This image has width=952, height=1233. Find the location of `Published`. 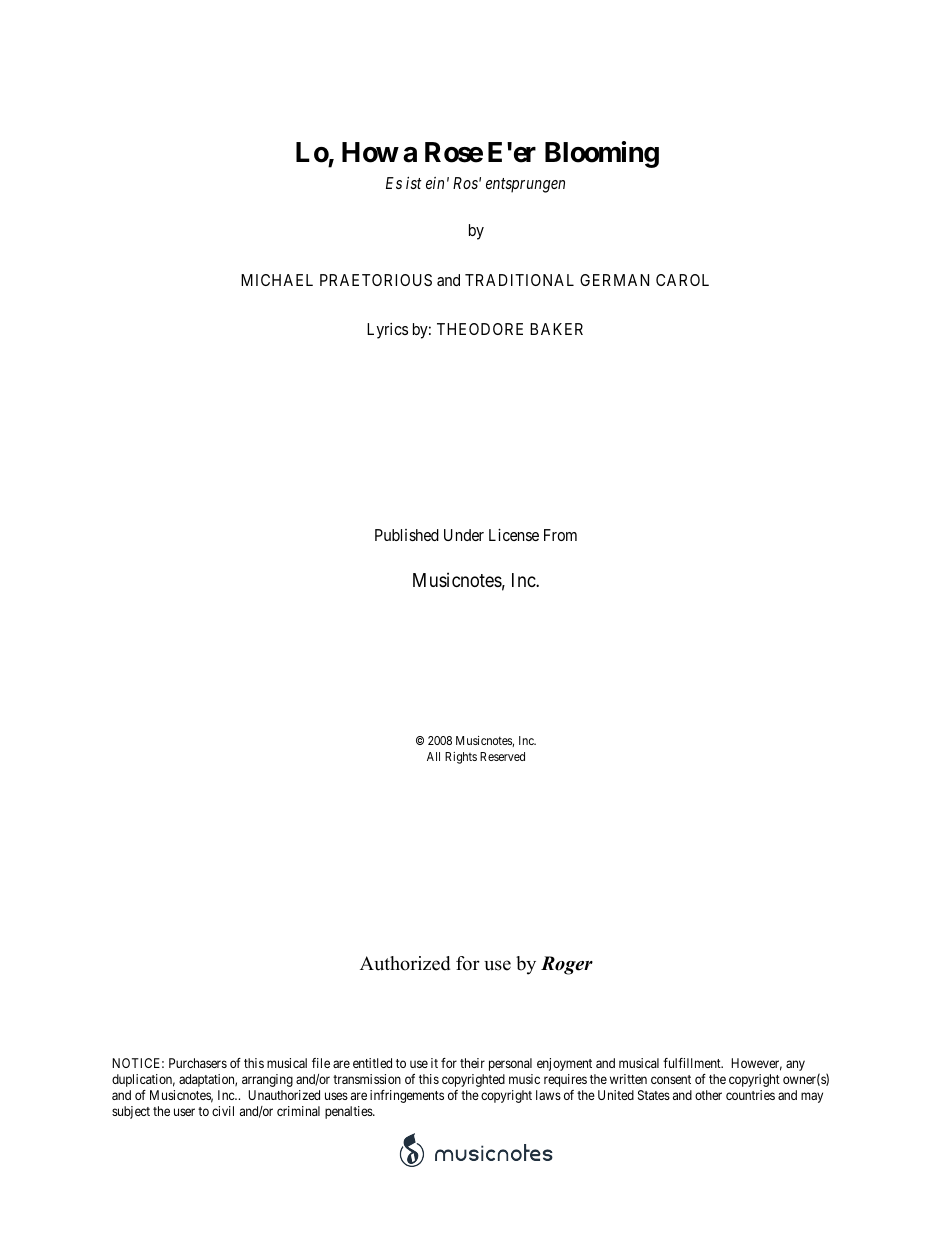

Published is located at coordinates (407, 535).
